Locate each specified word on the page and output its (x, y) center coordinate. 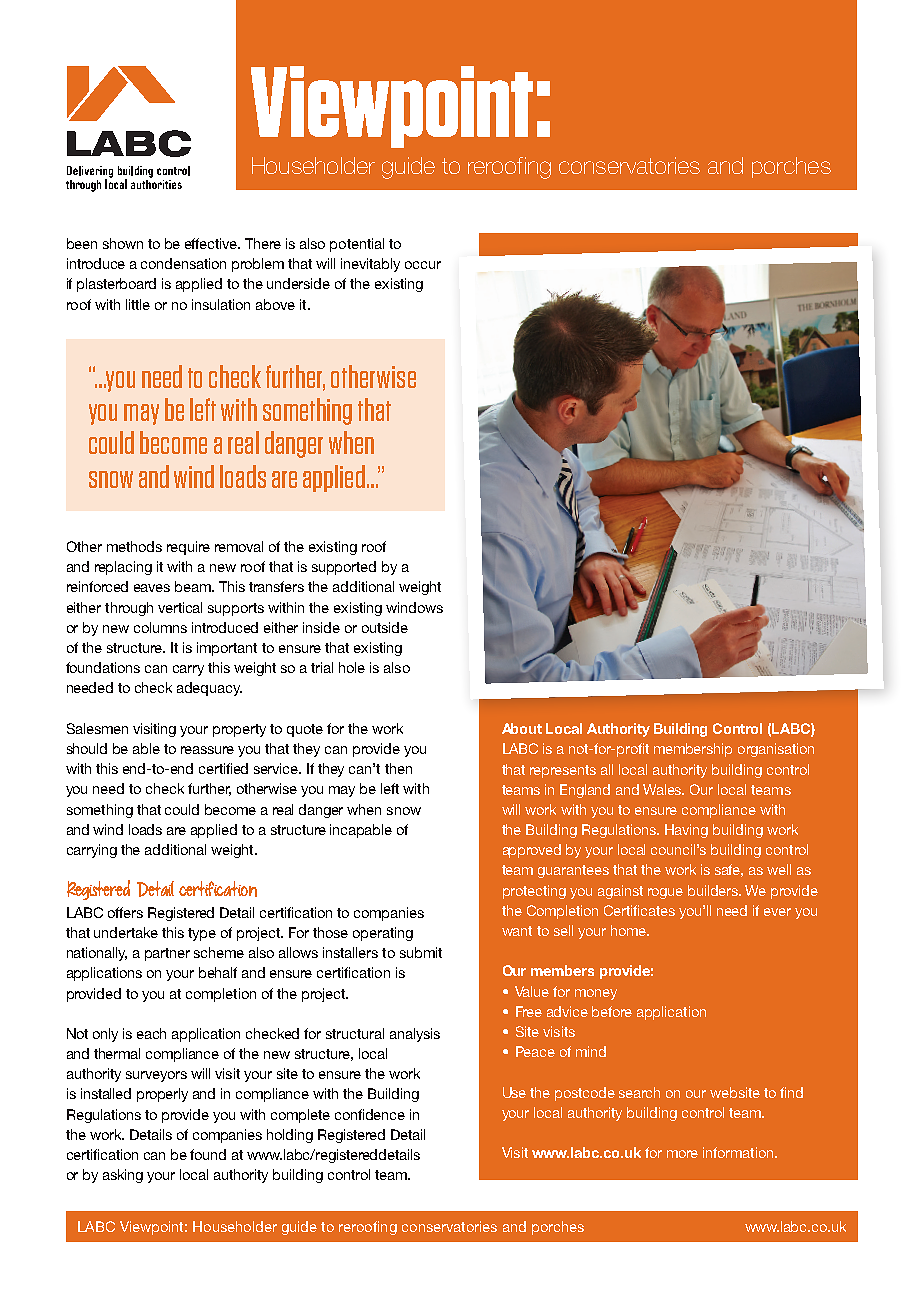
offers (125, 912)
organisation (776, 750)
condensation (183, 263)
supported (344, 568)
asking (123, 1176)
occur (423, 265)
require (188, 548)
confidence (370, 1114)
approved (532, 851)
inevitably (370, 265)
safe (729, 870)
